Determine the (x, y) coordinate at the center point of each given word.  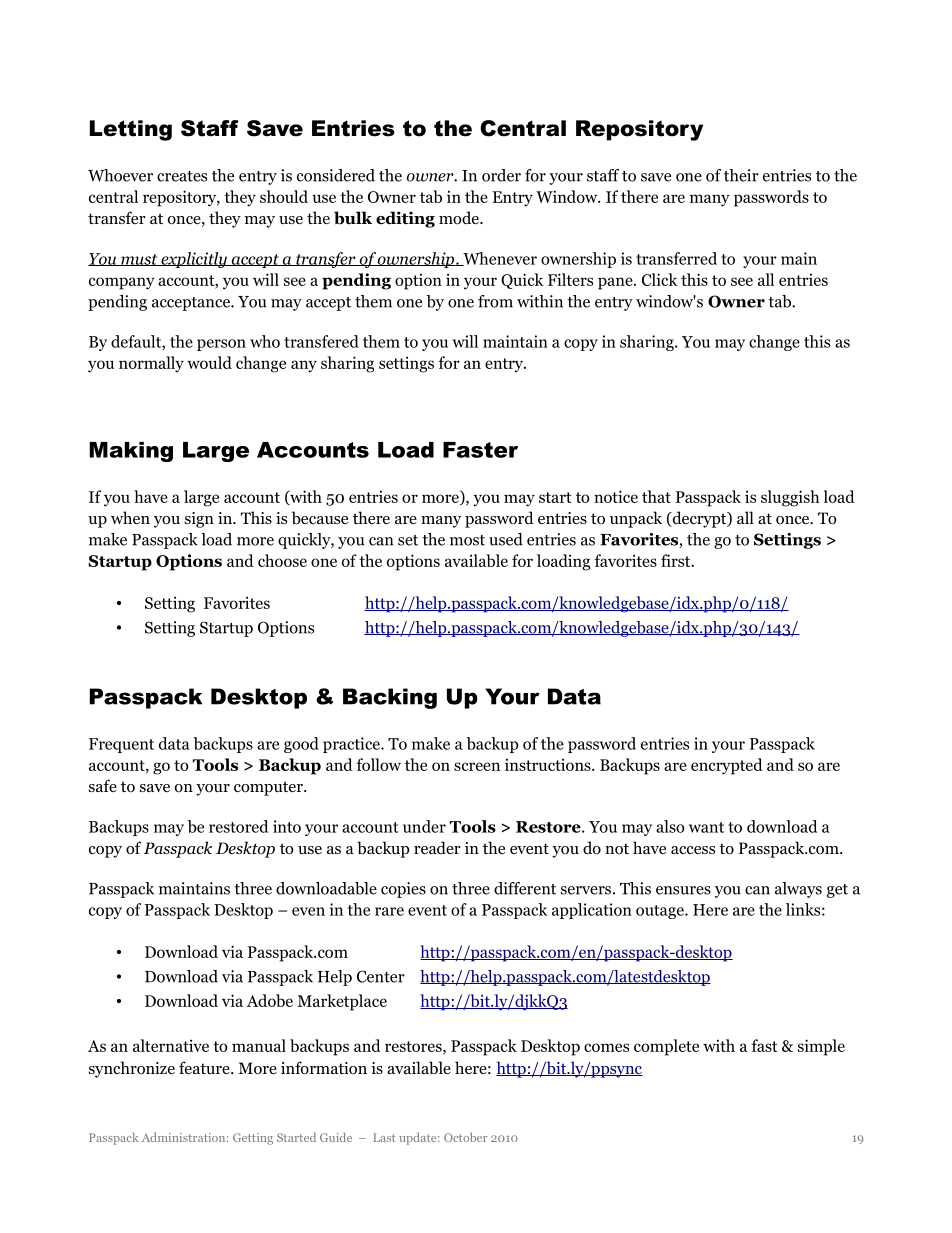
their (741, 175)
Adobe (269, 1000)
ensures (683, 890)
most (467, 540)
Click (660, 279)
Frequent (121, 745)
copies (403, 890)
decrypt (699, 519)
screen (477, 766)
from (495, 301)
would (209, 362)
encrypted (727, 766)
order (501, 175)
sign (199, 520)
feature (205, 1067)
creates (182, 176)
